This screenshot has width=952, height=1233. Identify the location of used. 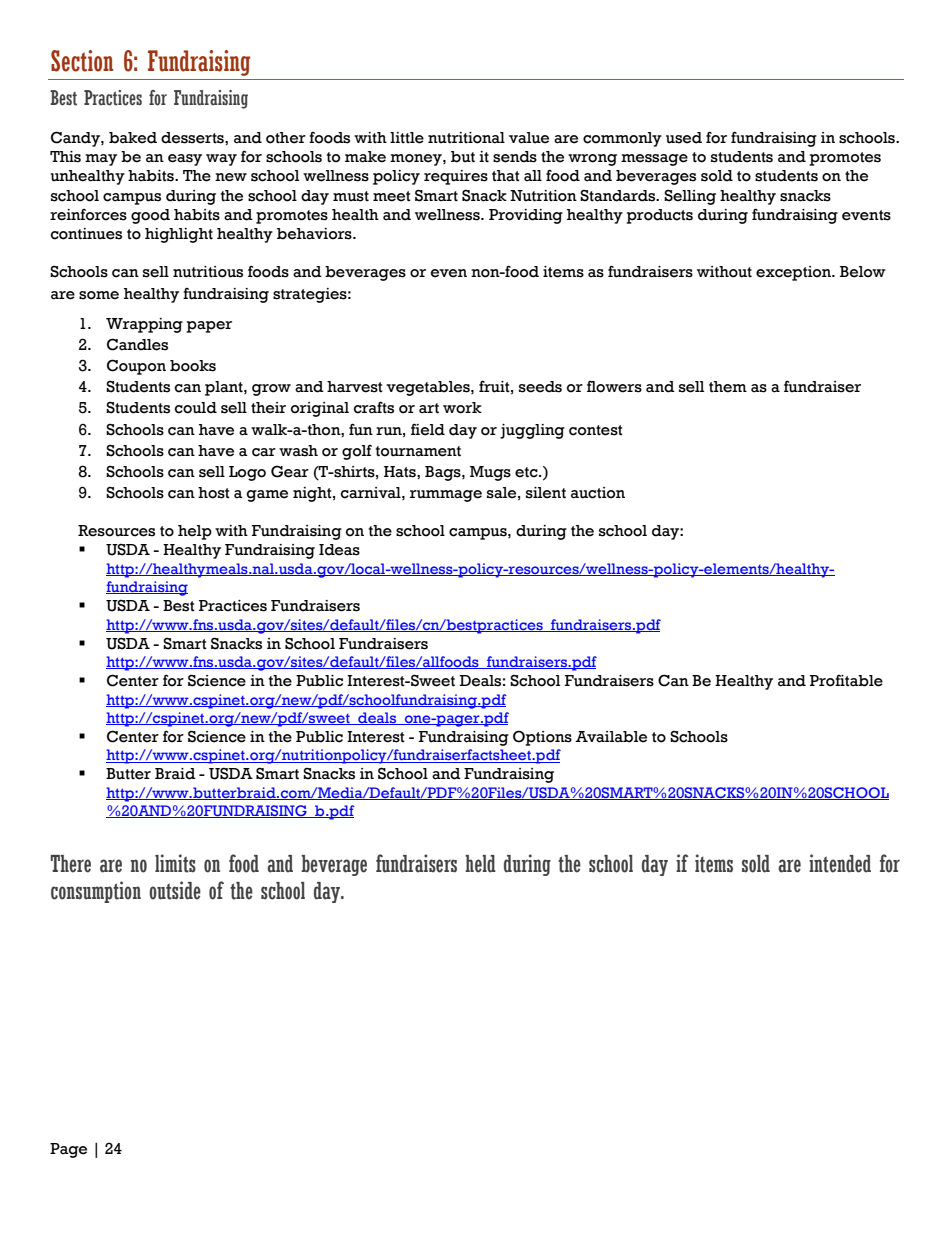
(684, 138).
